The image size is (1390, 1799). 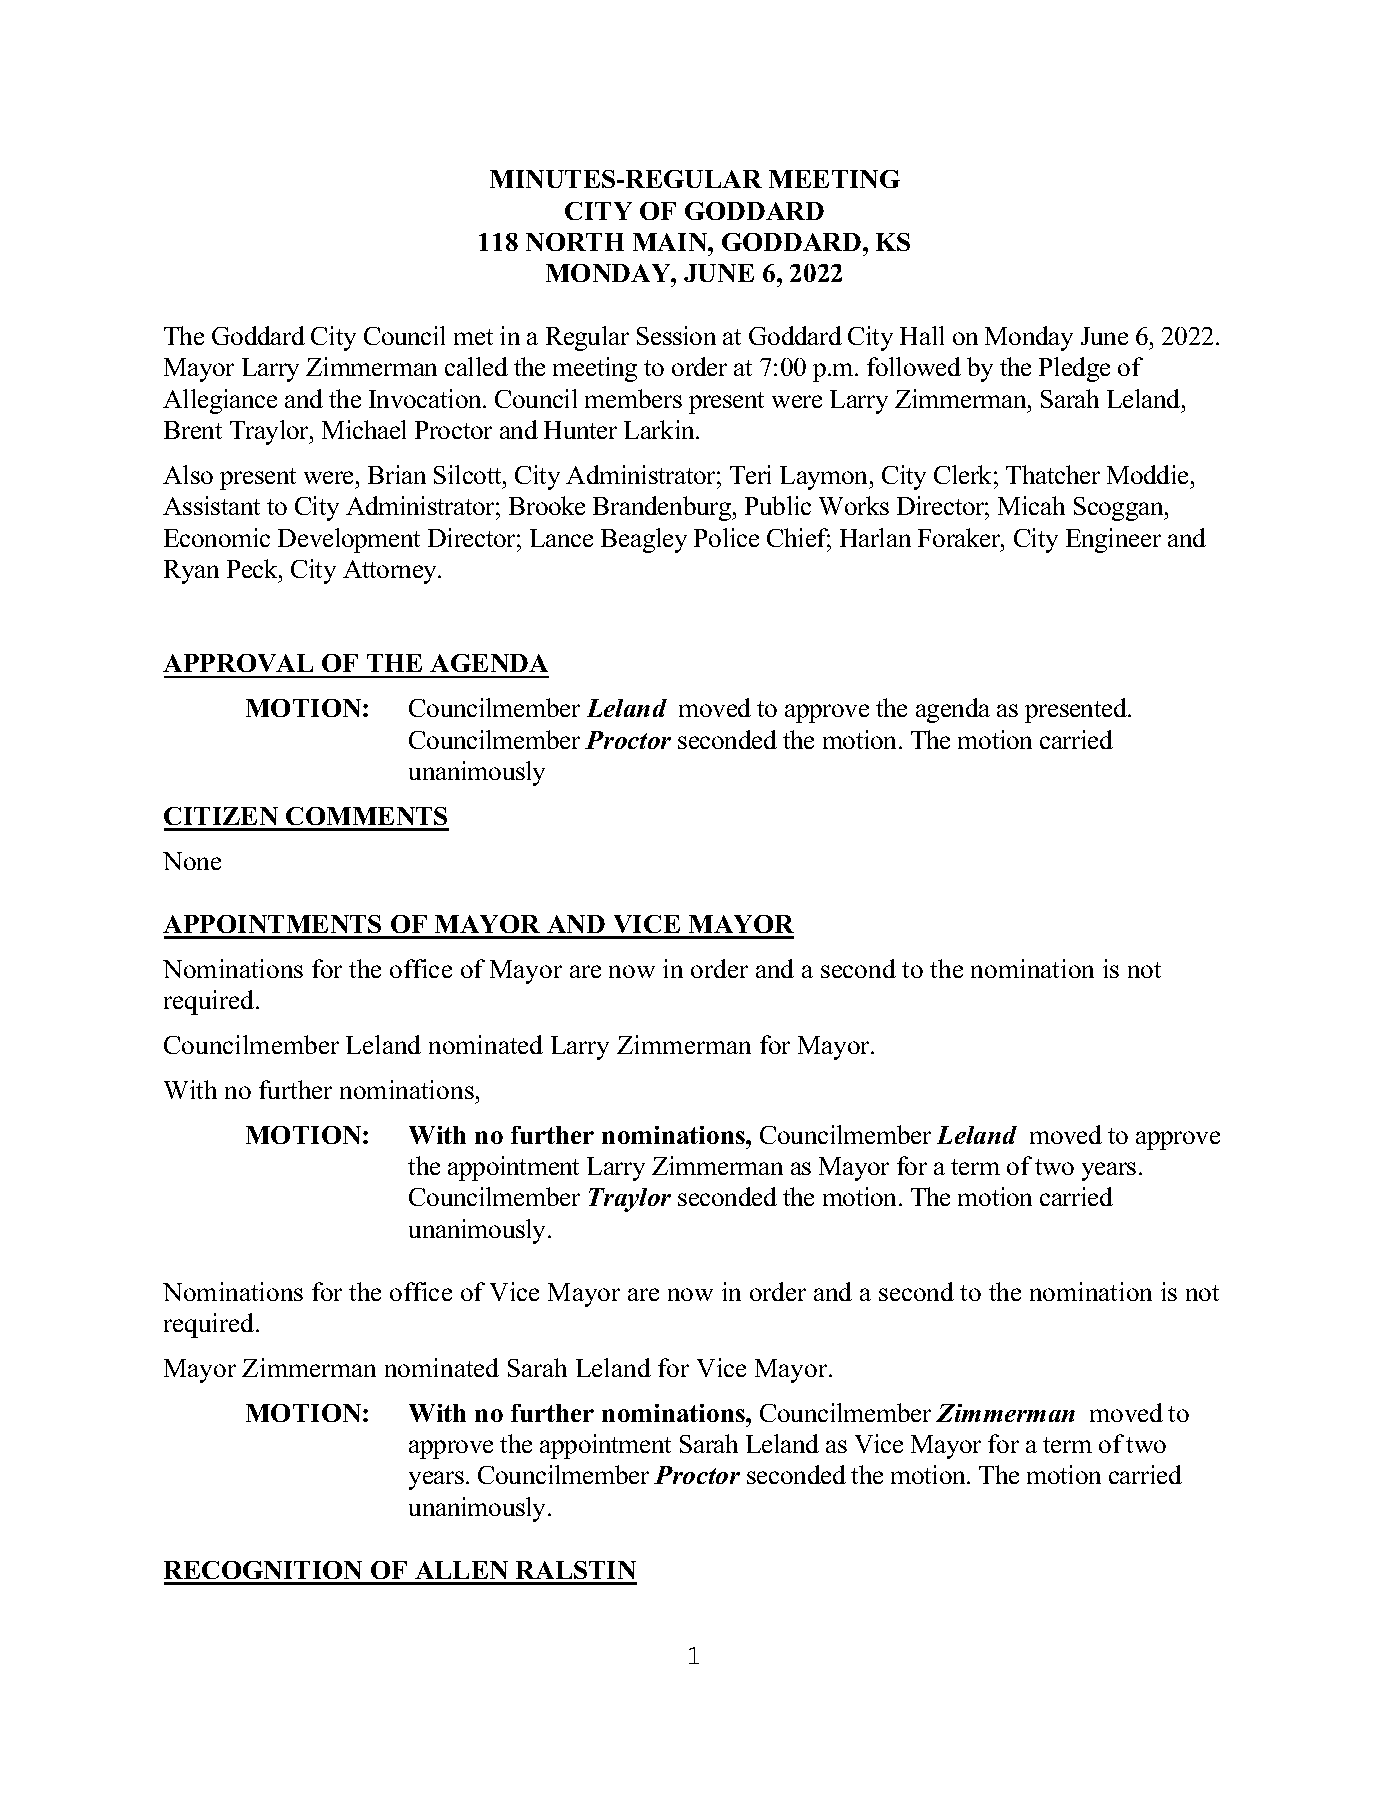 I want to click on Session, so click(x=676, y=335).
